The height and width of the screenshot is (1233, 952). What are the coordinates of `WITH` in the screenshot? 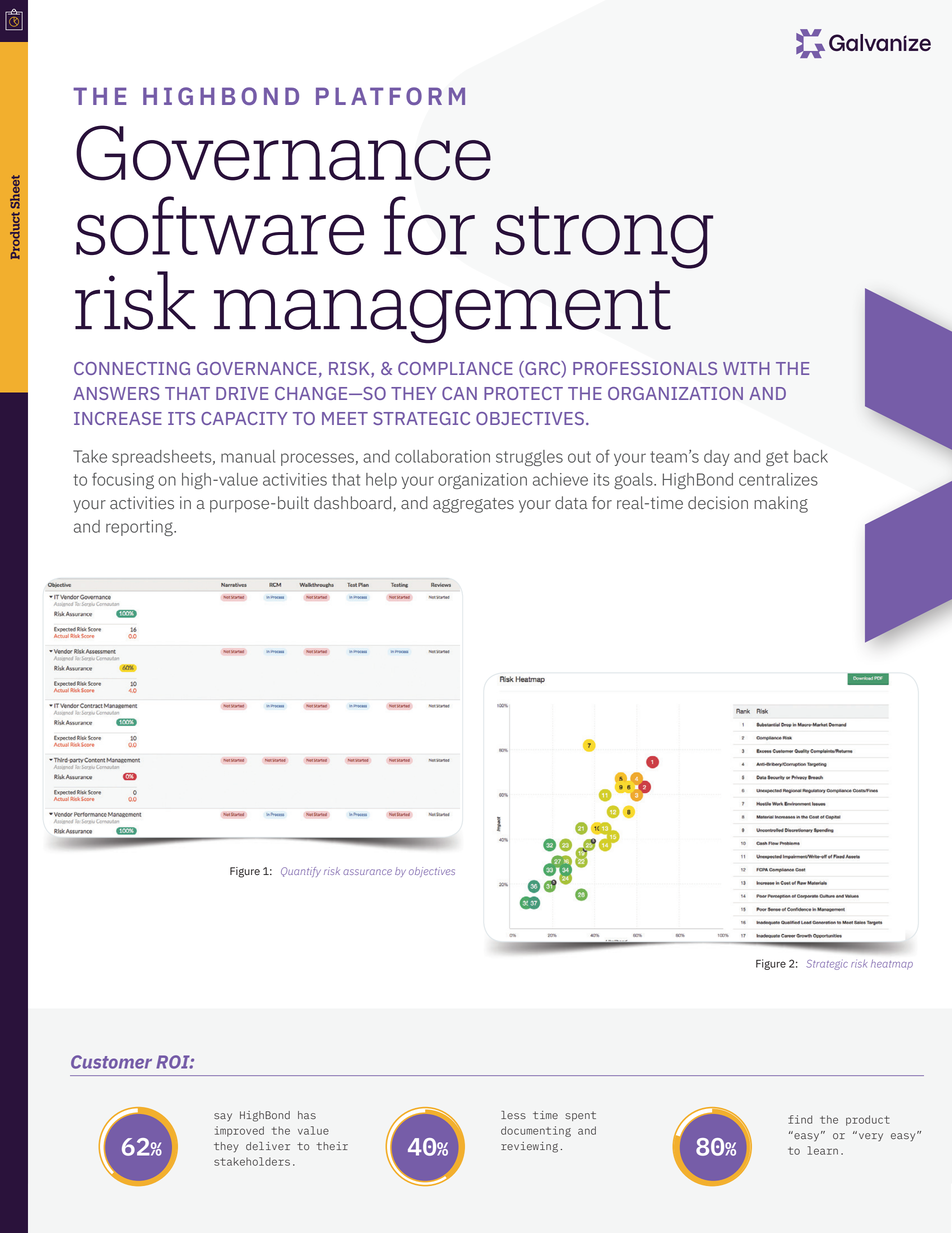 It's located at (746, 368).
